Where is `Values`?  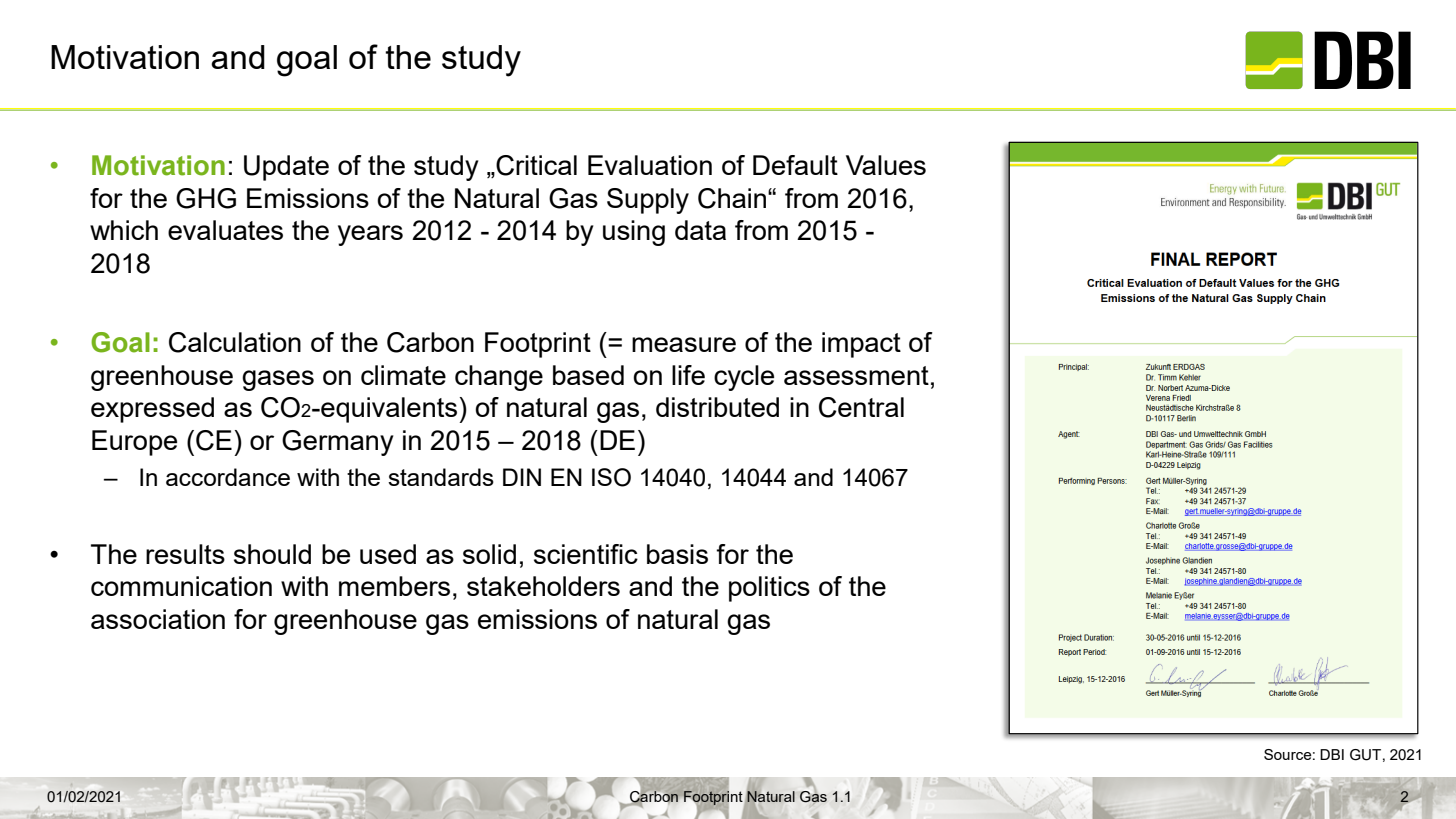 Values is located at coordinates (886, 165).
